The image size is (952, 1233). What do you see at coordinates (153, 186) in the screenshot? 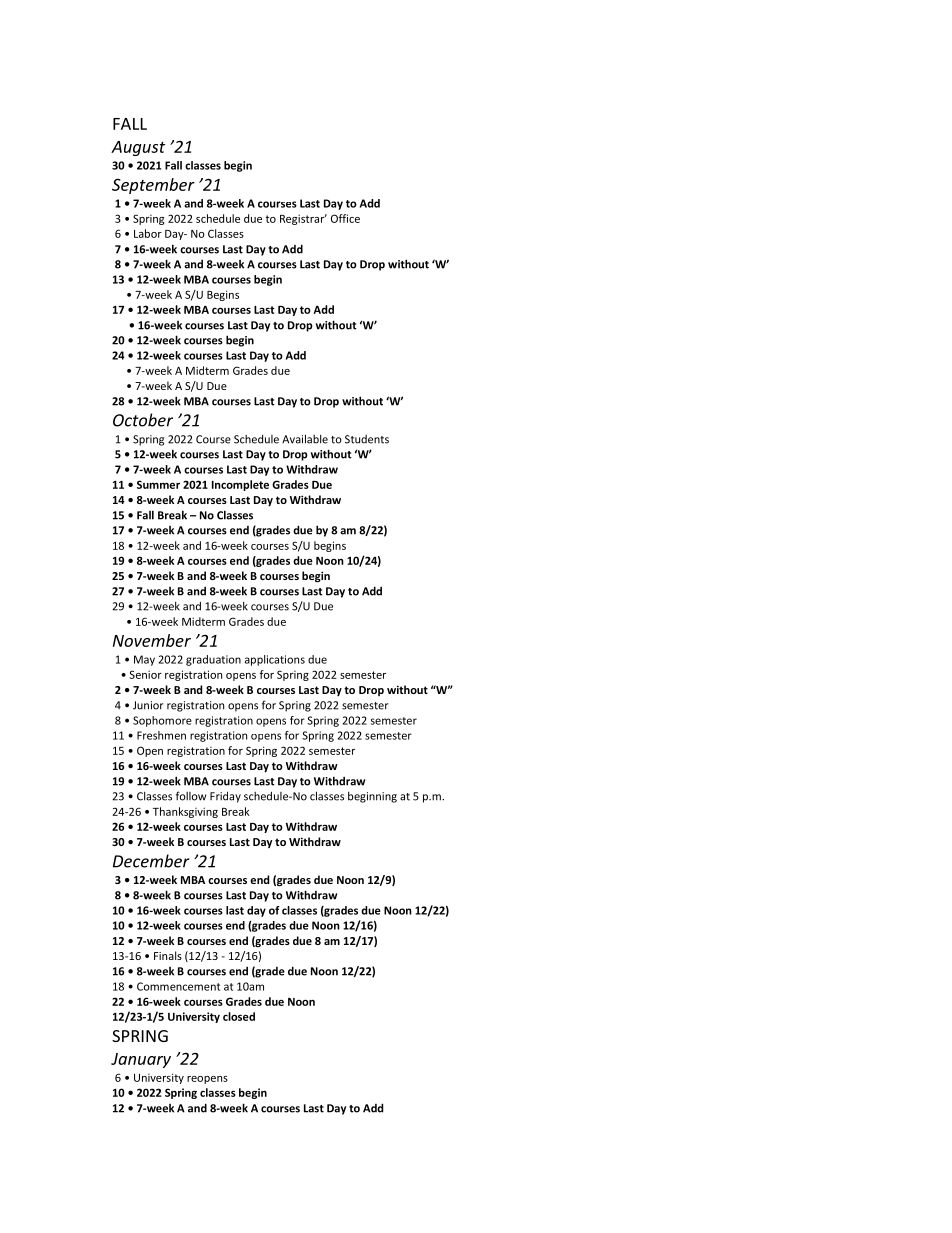
I see `September` at bounding box center [153, 186].
